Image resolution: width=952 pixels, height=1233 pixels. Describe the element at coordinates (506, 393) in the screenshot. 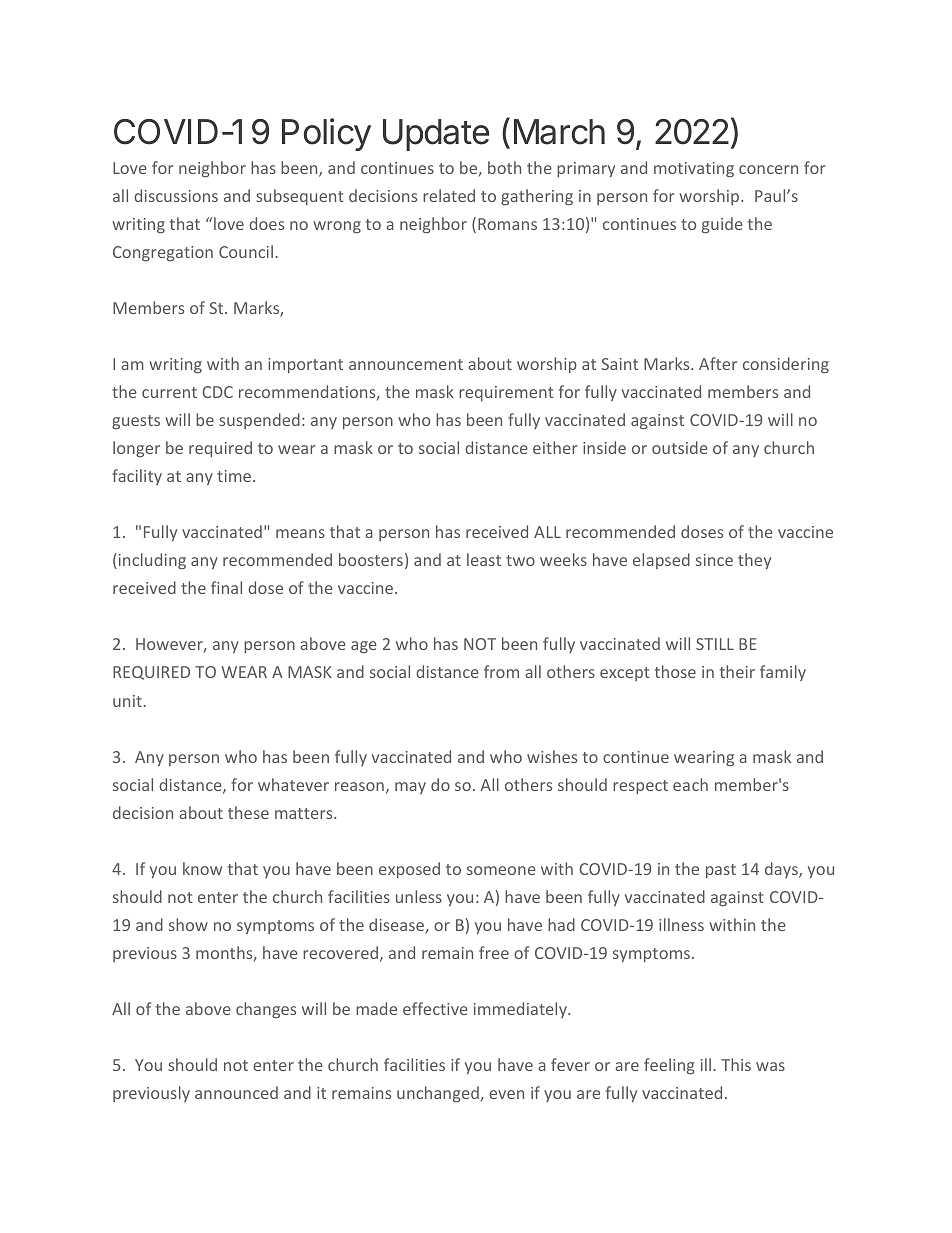

I see `requirement` at that location.
